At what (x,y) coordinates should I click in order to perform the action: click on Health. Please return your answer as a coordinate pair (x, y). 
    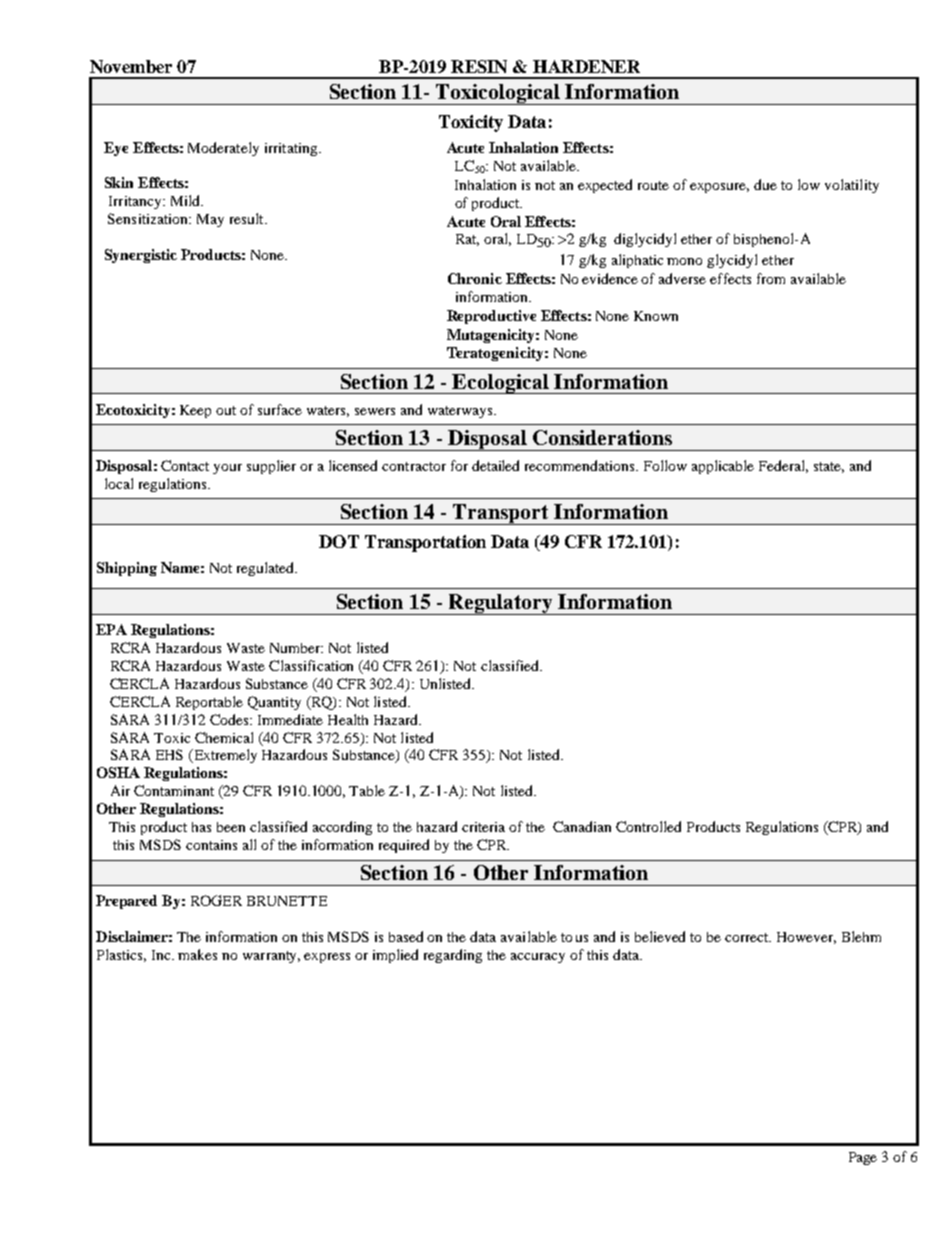
    Looking at the image, I should click on (348, 719).
